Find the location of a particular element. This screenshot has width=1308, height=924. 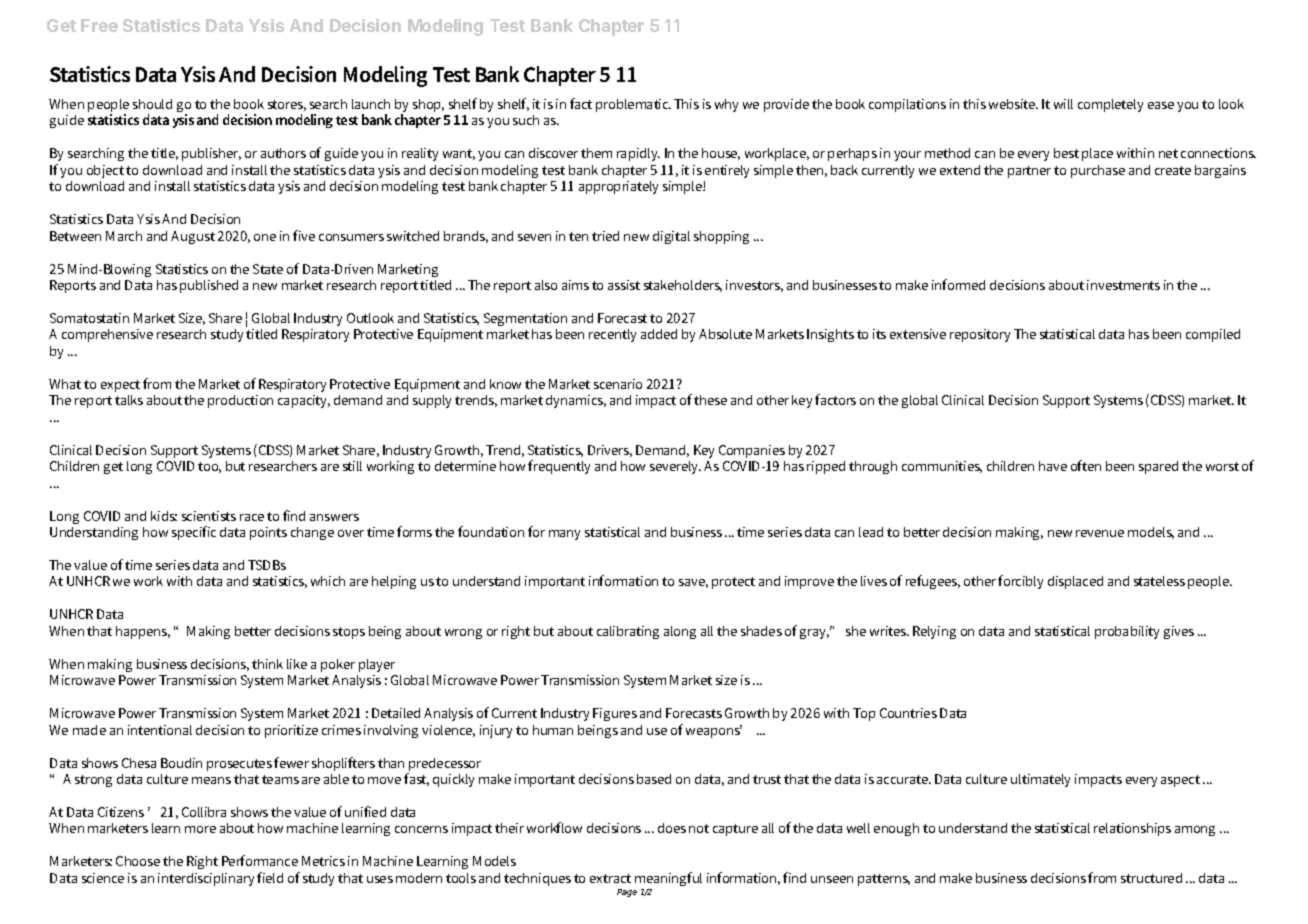

still is located at coordinates (352, 466).
